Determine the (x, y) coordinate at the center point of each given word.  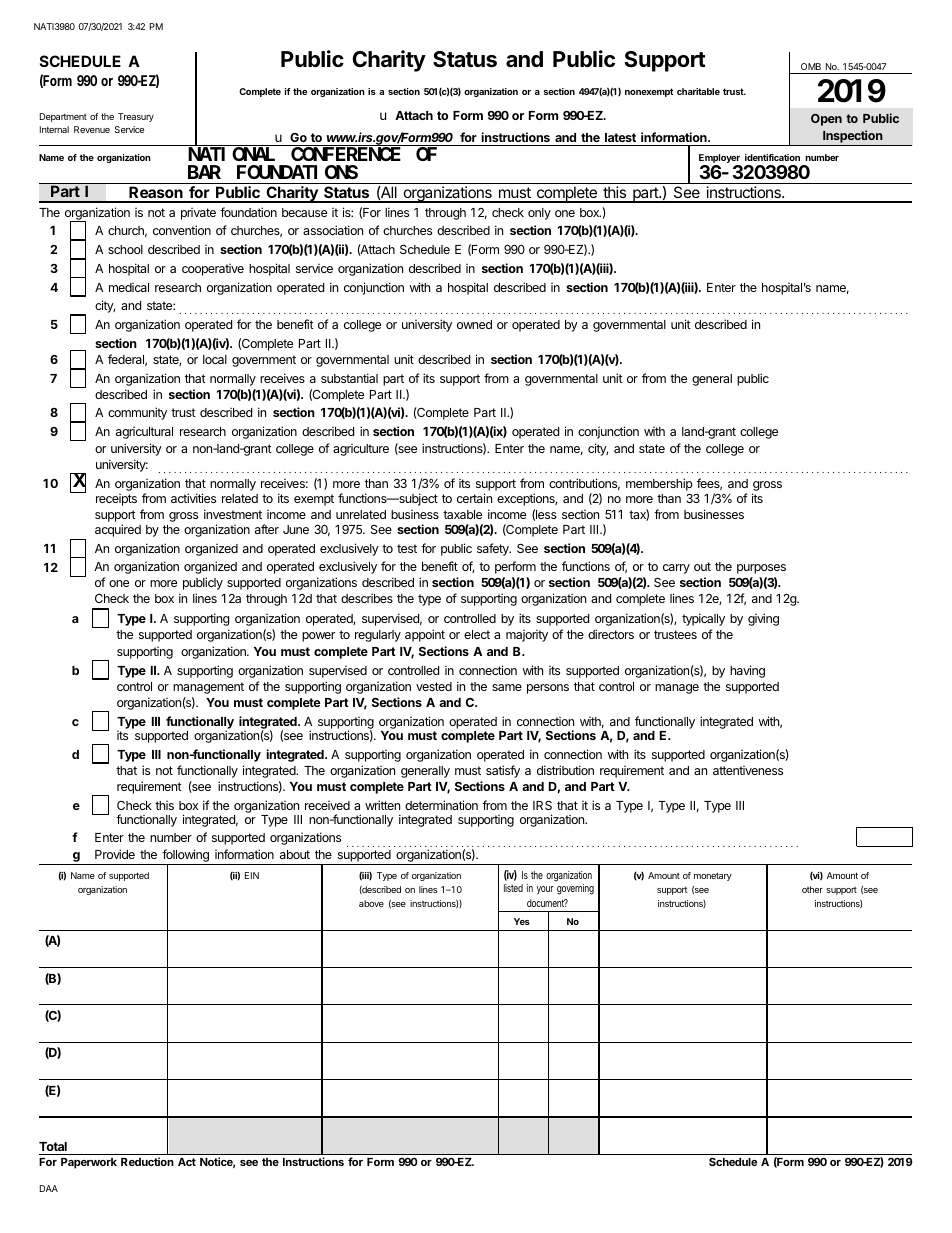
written (382, 805)
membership (659, 484)
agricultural (144, 433)
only (539, 214)
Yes (522, 921)
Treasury (136, 117)
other (812, 889)
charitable (698, 91)
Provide (115, 854)
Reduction (147, 1161)
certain (474, 498)
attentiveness (748, 770)
